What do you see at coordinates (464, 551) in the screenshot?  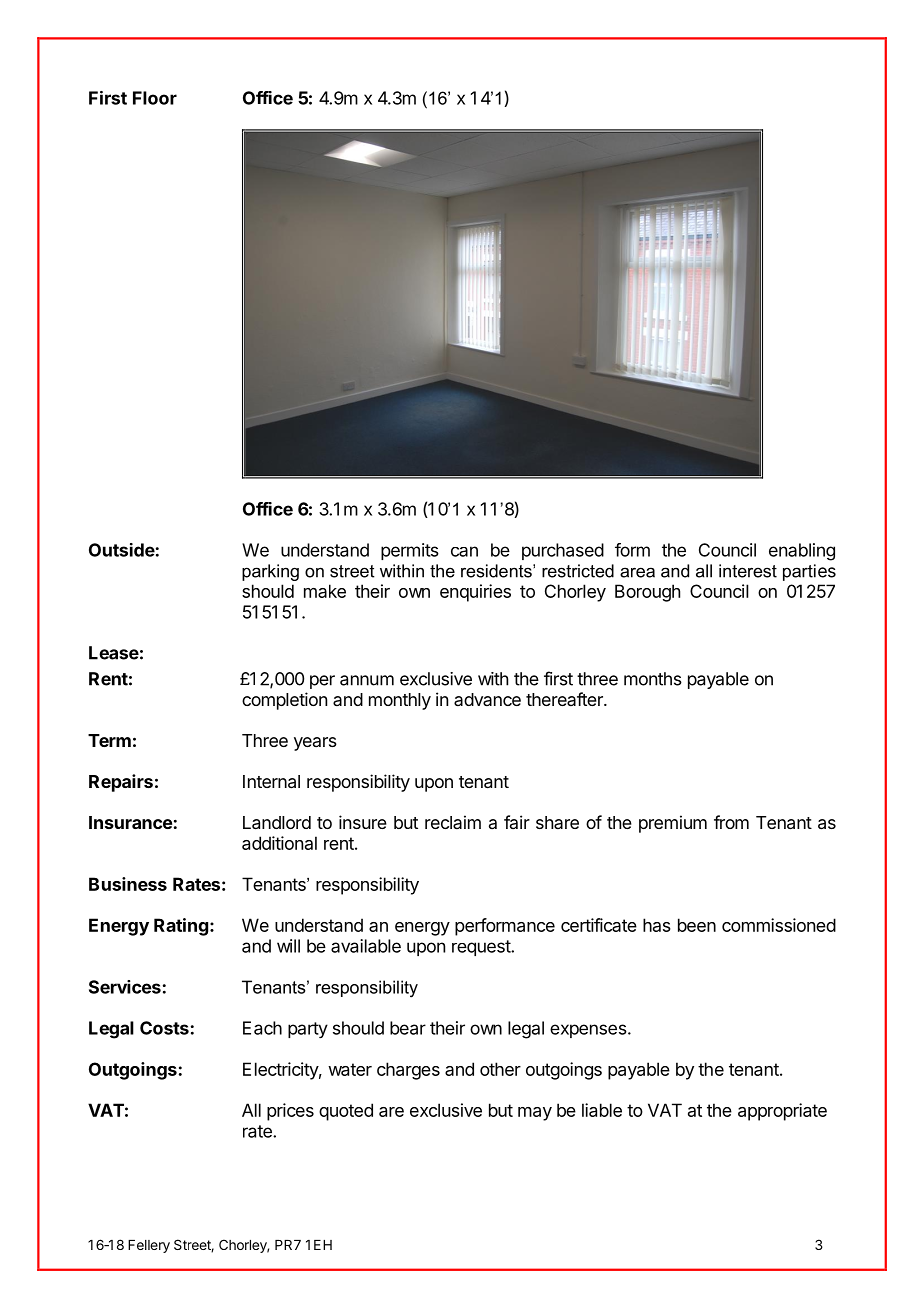 I see `can` at bounding box center [464, 551].
